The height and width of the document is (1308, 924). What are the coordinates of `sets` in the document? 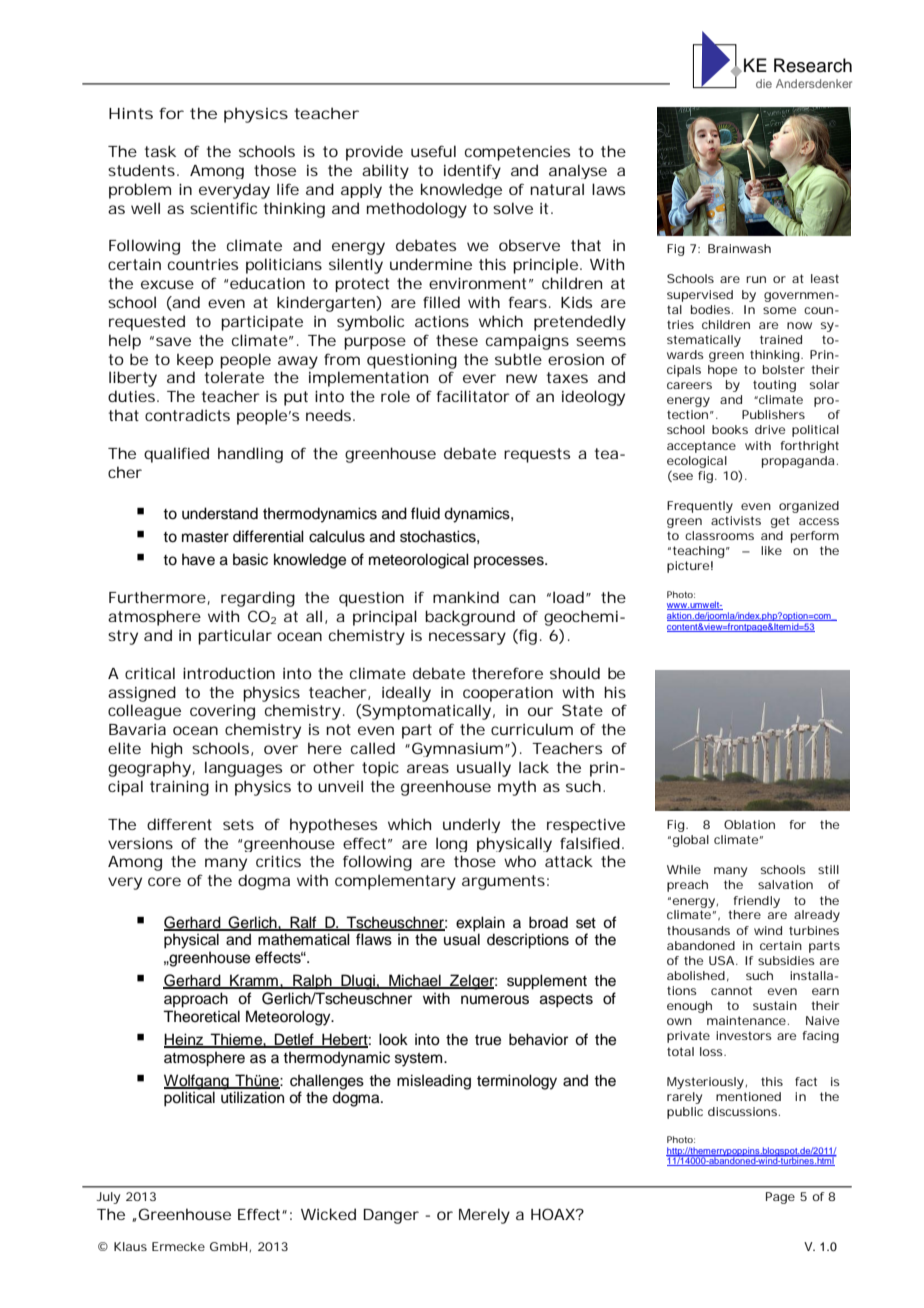 It's located at (238, 824).
